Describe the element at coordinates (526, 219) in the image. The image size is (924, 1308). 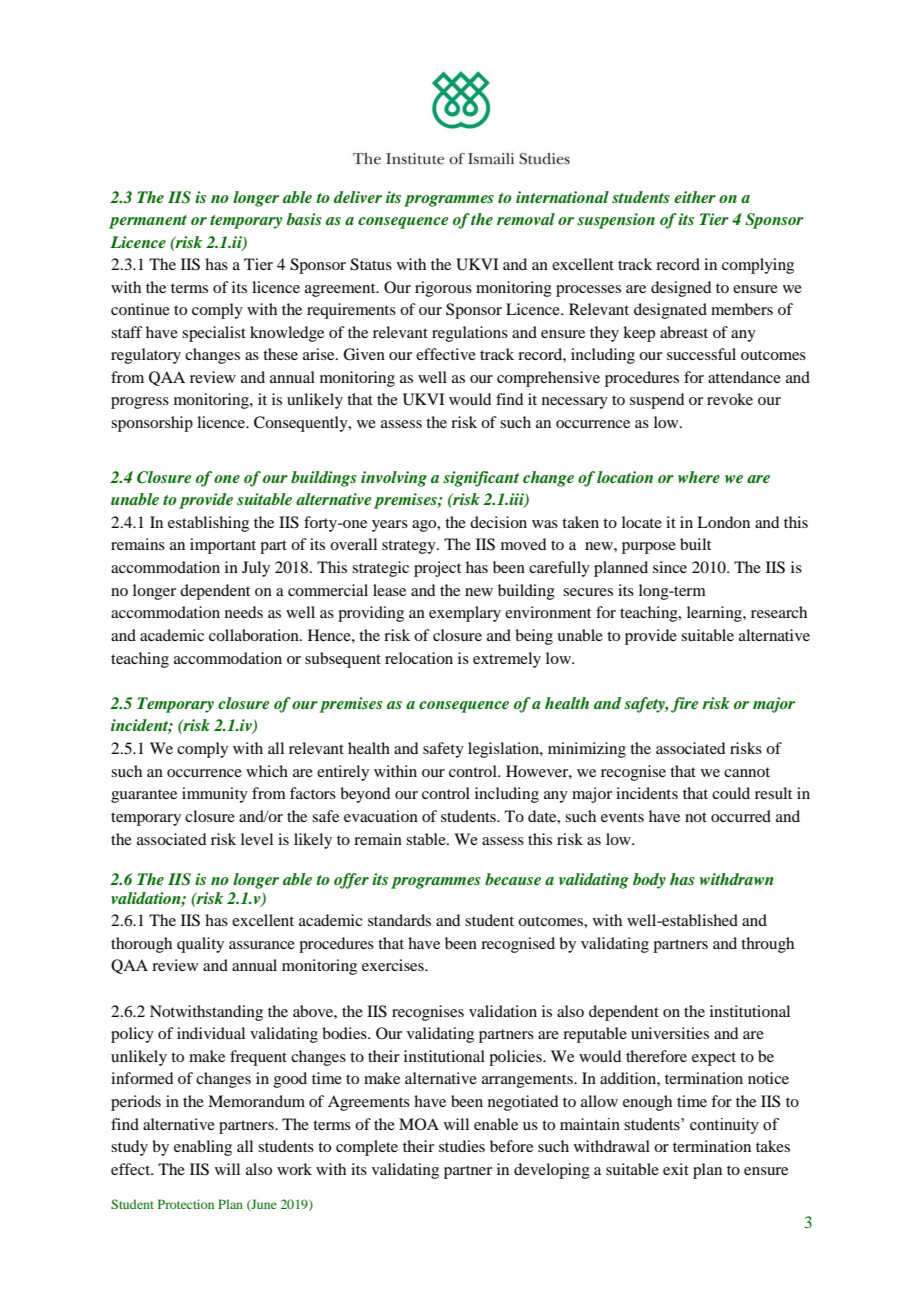
I see `removal` at that location.
